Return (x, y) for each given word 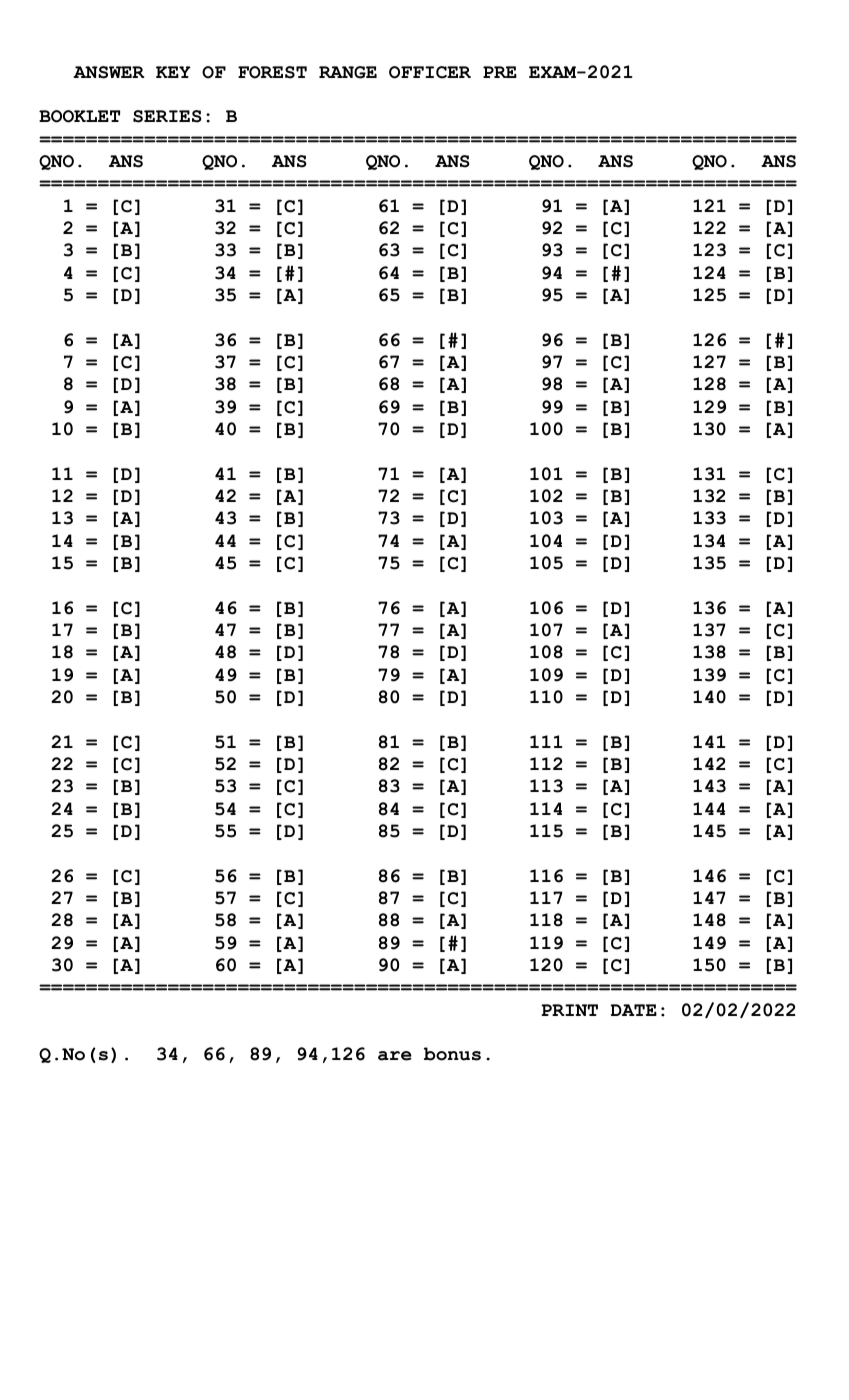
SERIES (167, 116)
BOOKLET (79, 116)
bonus (452, 1054)
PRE (500, 72)
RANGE (348, 72)
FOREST (272, 72)
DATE (634, 1010)
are (395, 1056)
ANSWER (109, 72)
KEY (173, 72)
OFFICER (430, 72)
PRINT (569, 1010)
